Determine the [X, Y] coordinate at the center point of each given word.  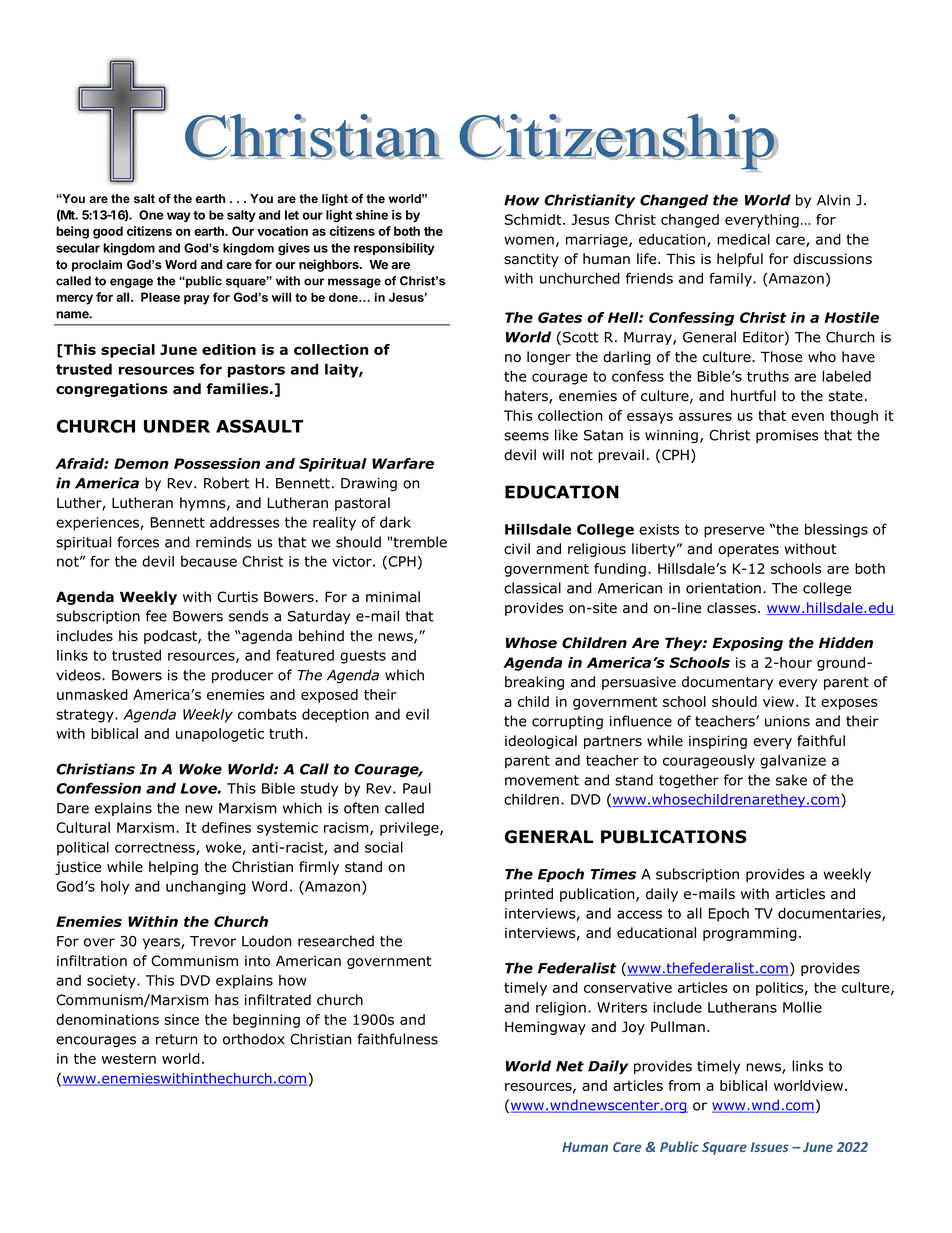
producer [242, 676]
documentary [727, 683]
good [108, 232]
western [129, 1059]
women [529, 240]
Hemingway [545, 1028]
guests [363, 657]
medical [743, 239]
